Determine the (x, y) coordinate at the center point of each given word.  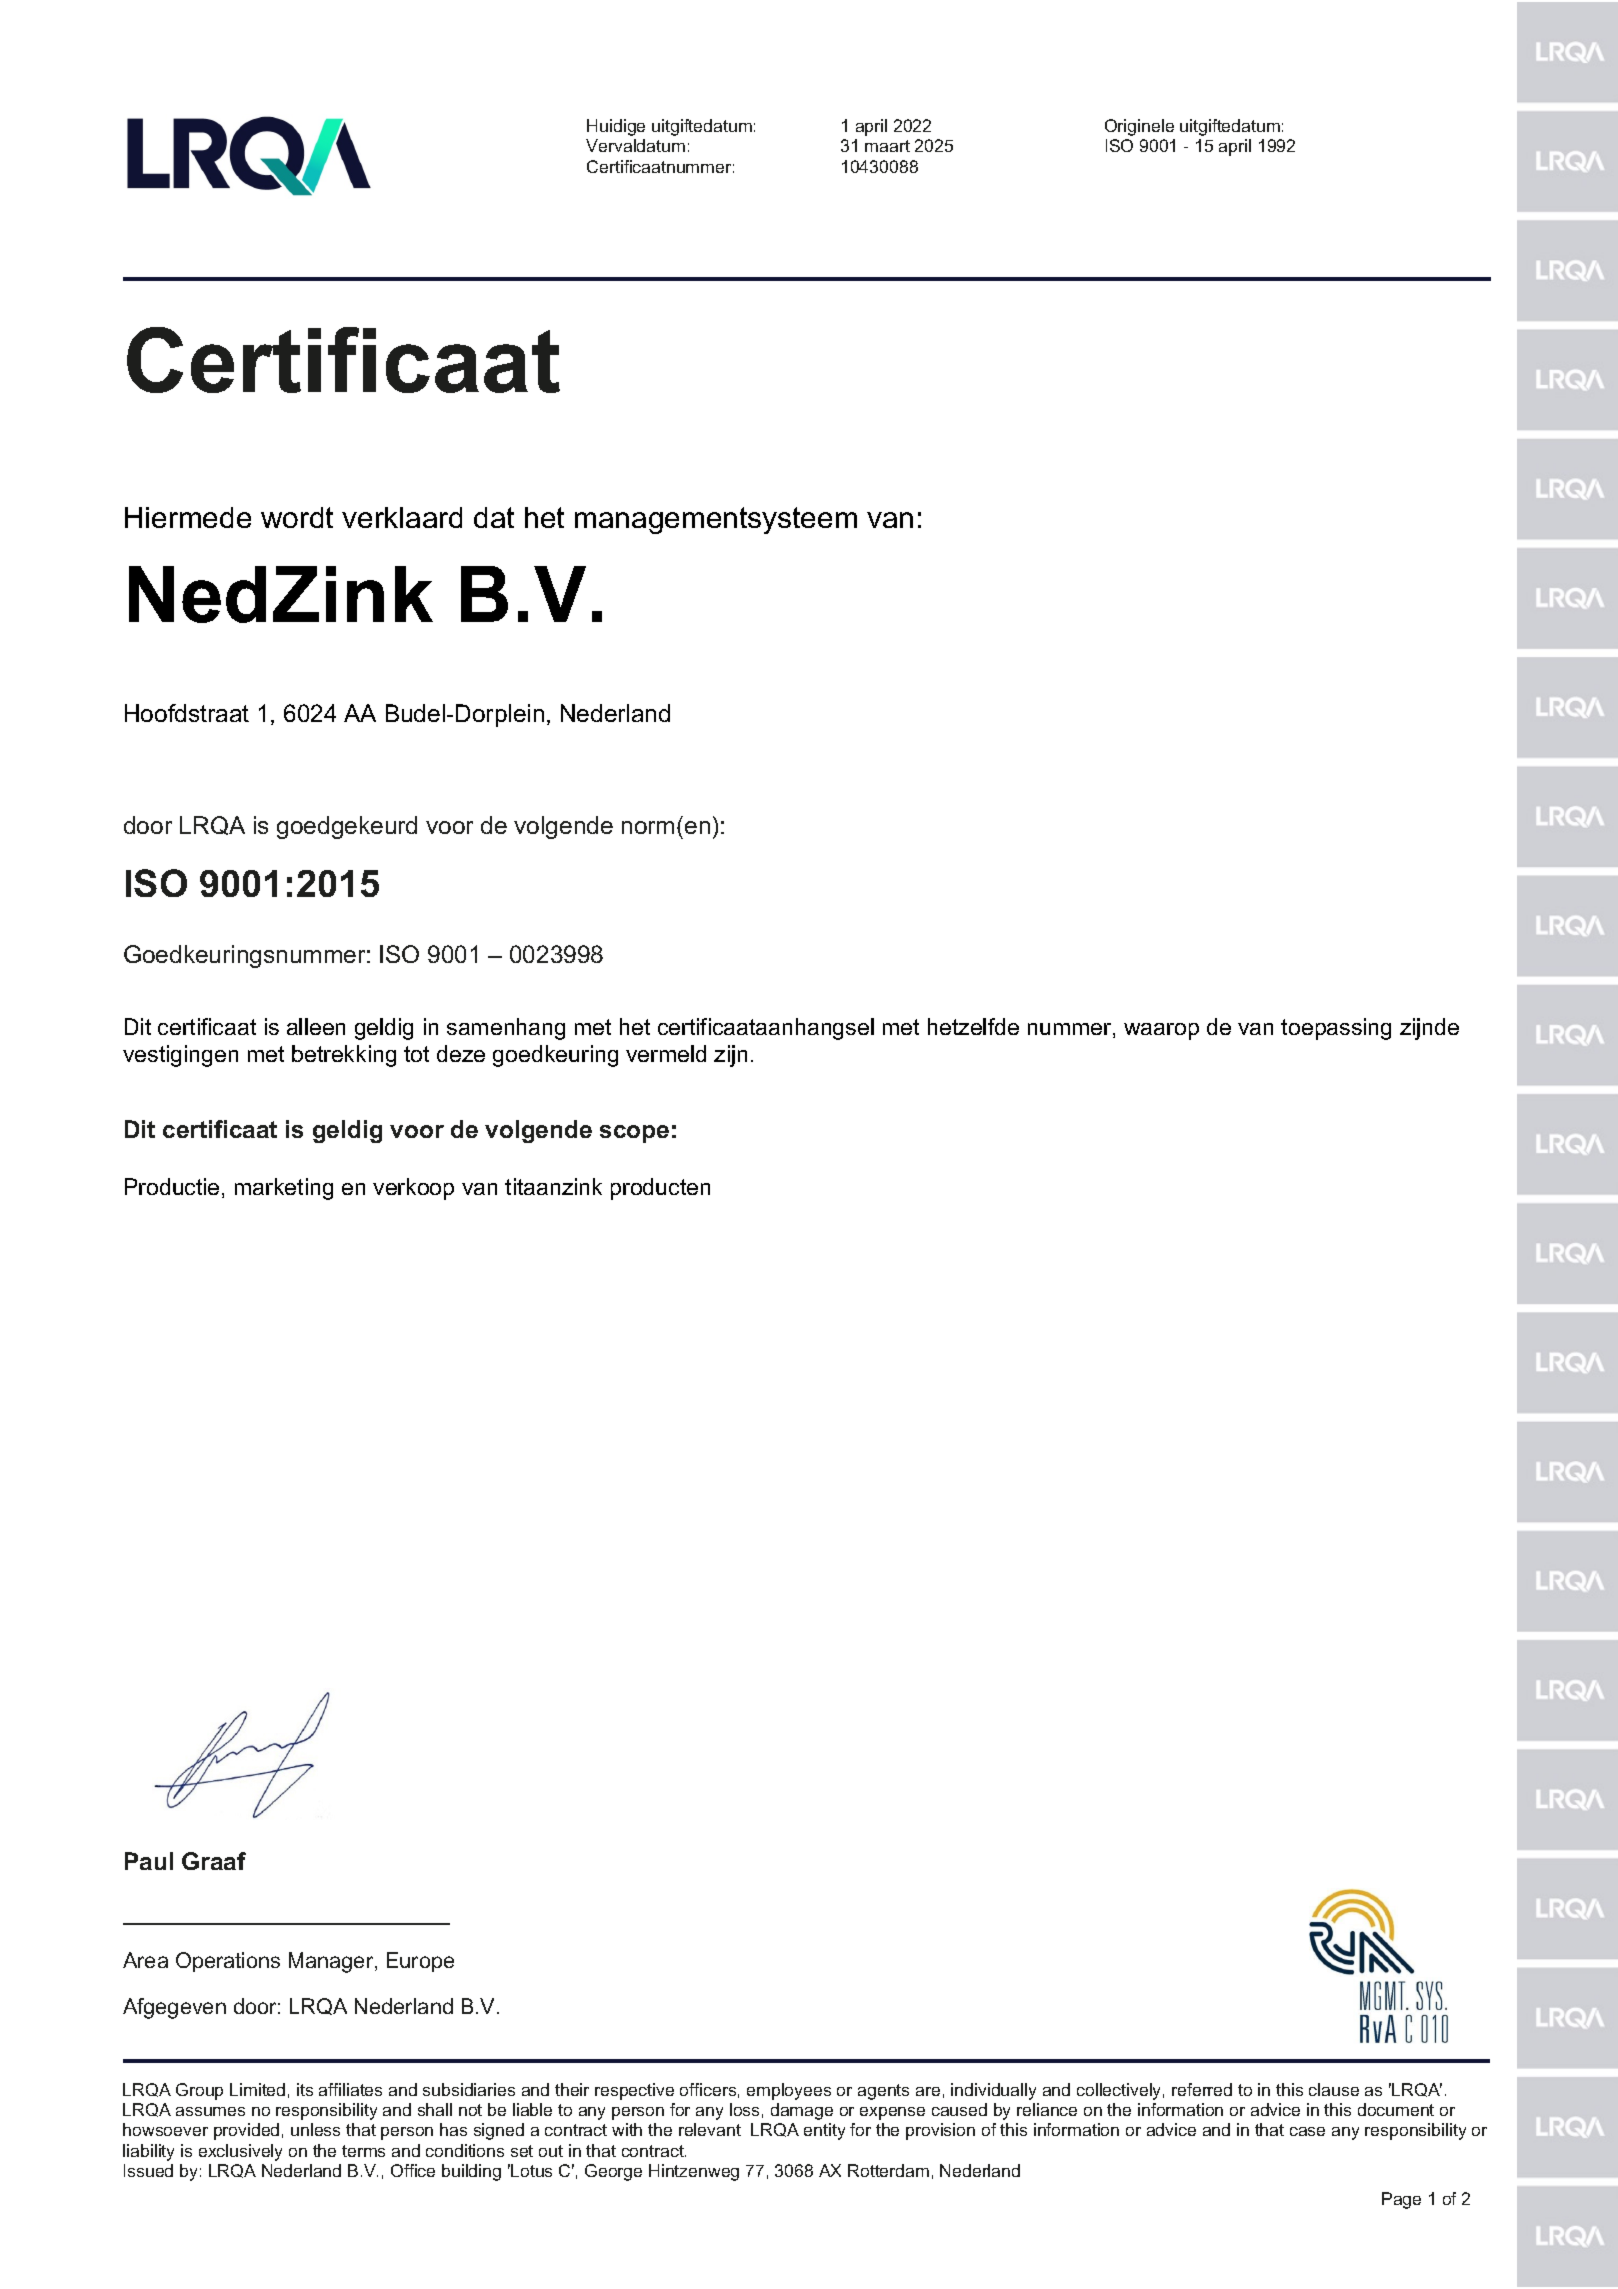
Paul (149, 1861)
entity (824, 2131)
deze (461, 1053)
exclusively (240, 2152)
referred (1202, 2089)
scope (634, 1134)
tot (416, 1054)
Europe (420, 1962)
